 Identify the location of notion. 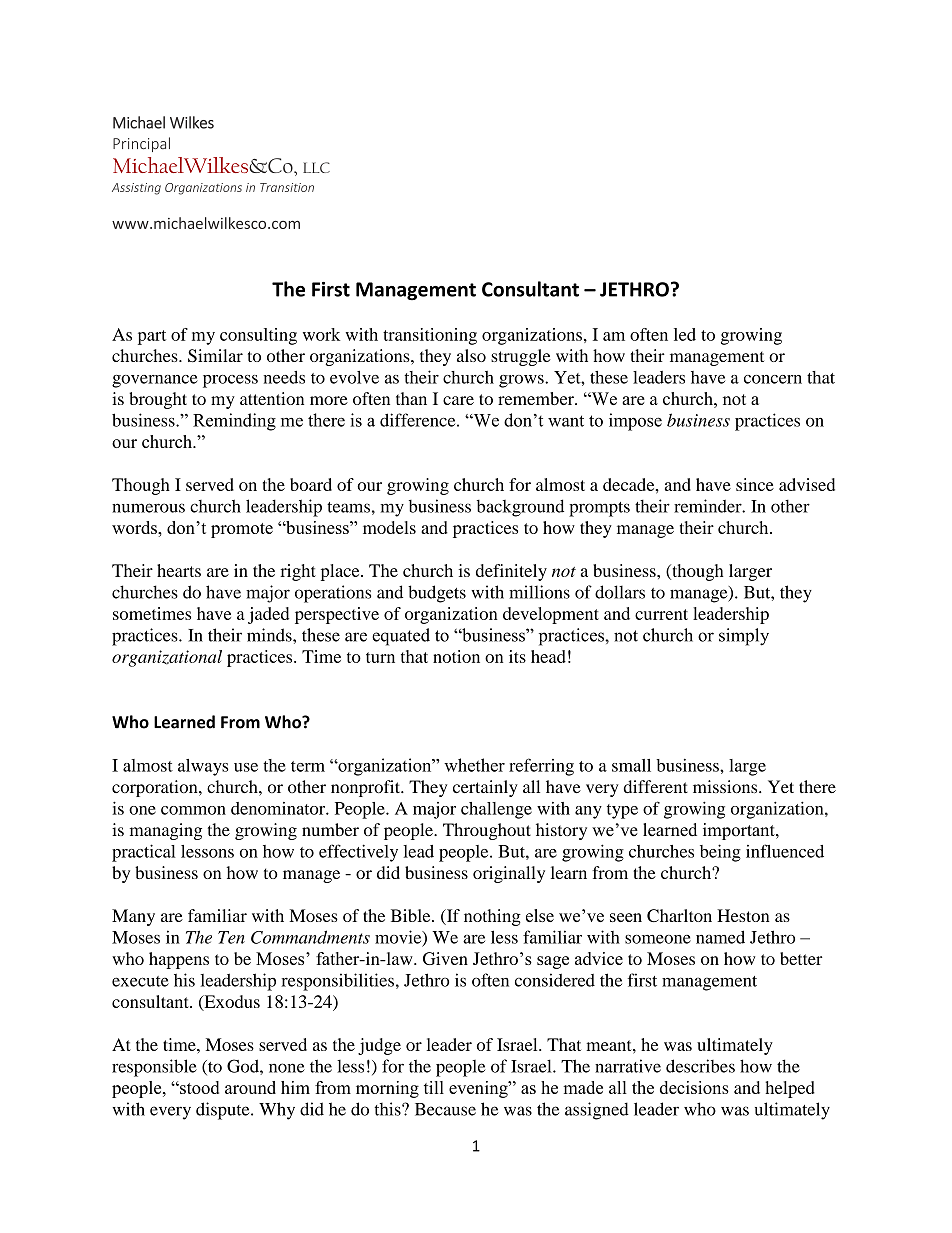
(456, 656).
